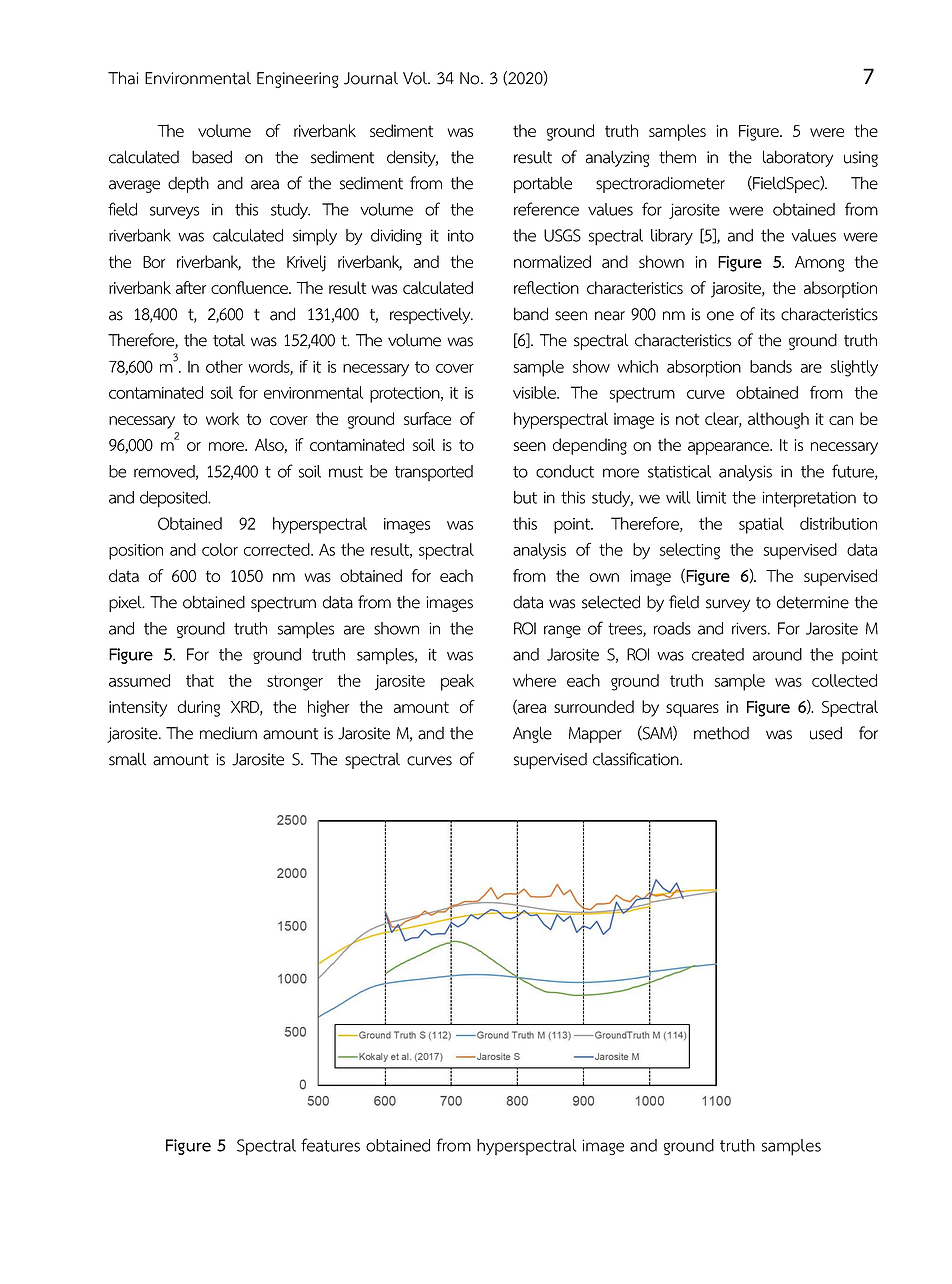 This screenshot has height=1284, width=952. I want to click on used, so click(826, 733).
